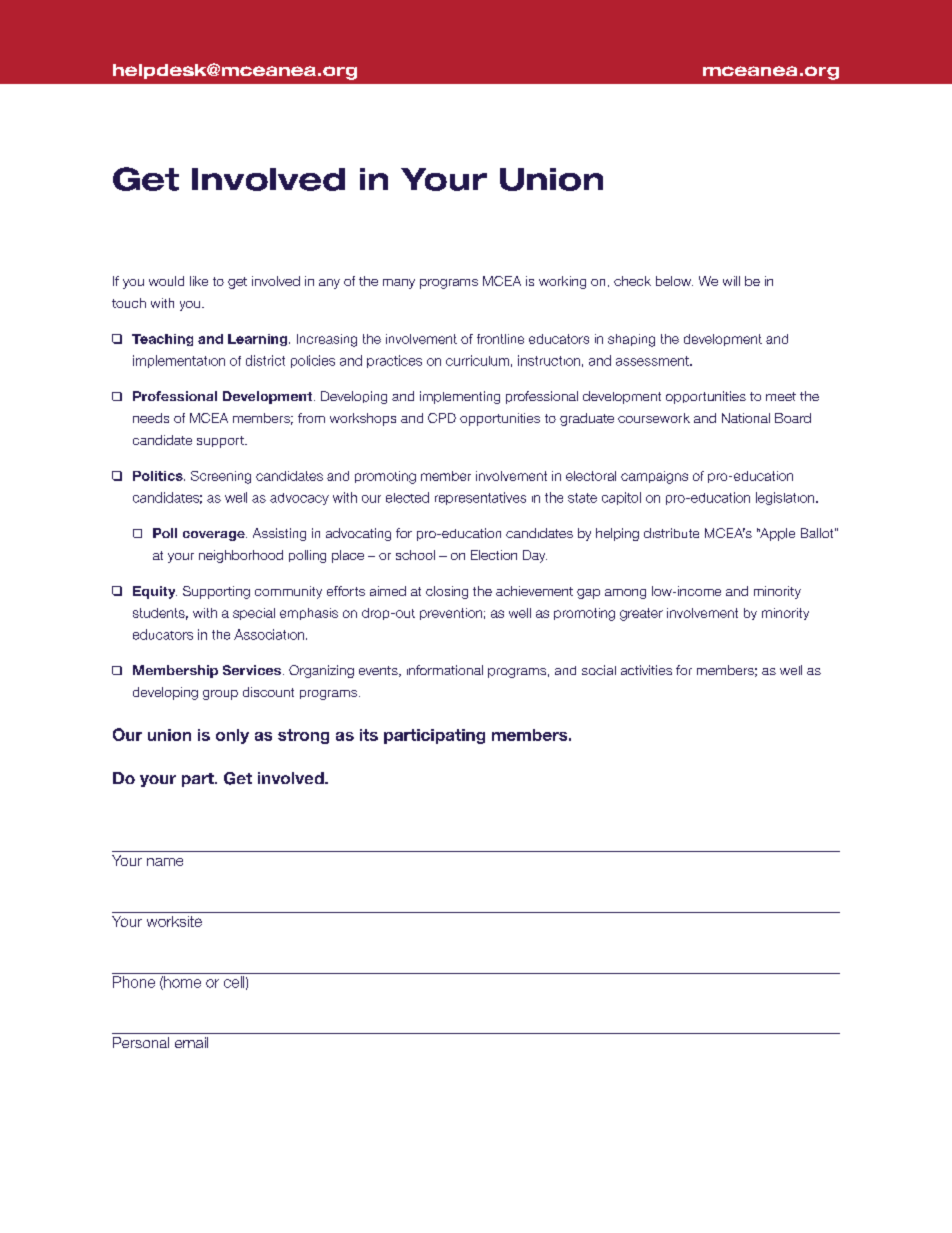 The width and height of the document is (952, 1233). Describe the element at coordinates (252, 670) in the document. I see `Services` at that location.
